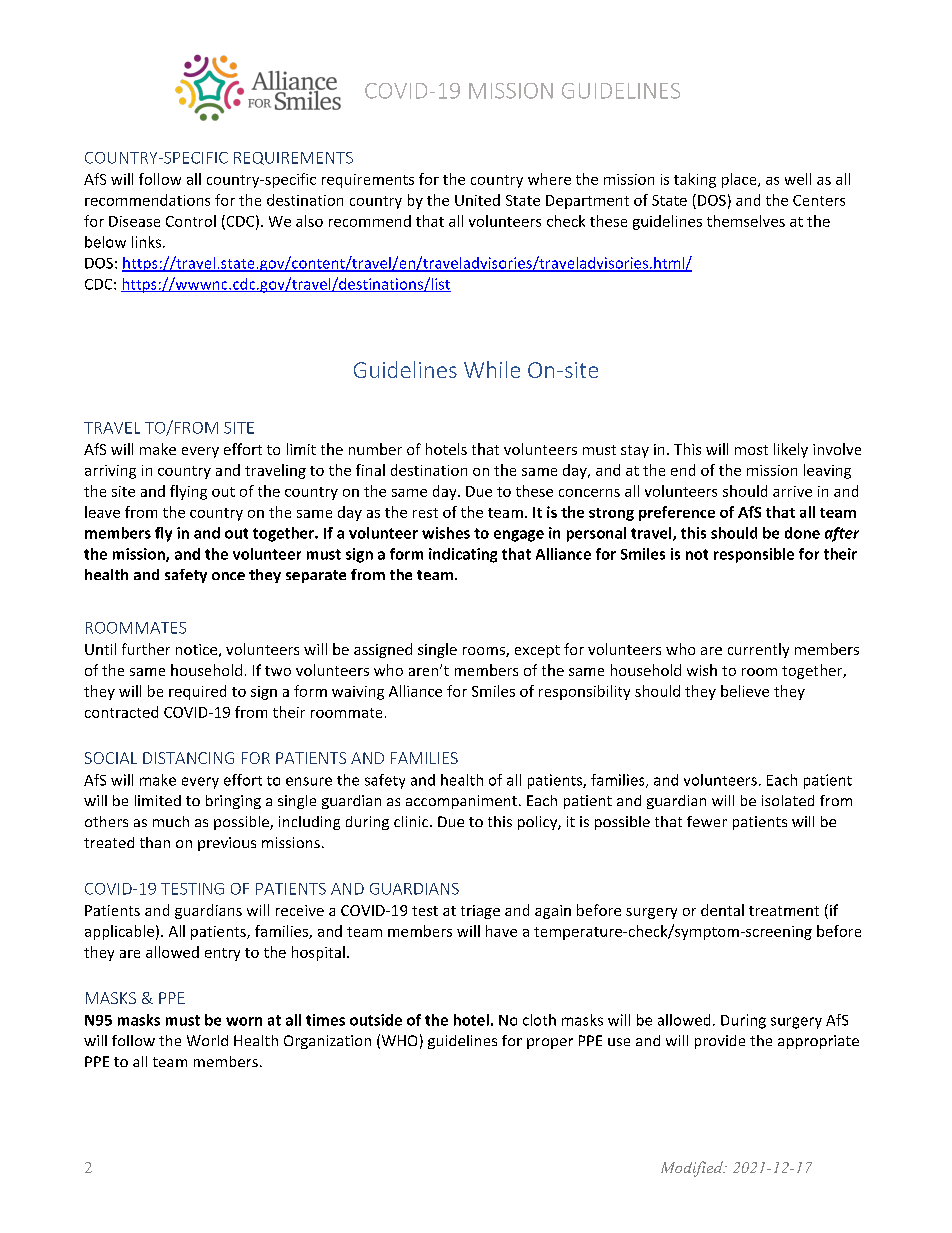  Describe the element at coordinates (191, 221) in the screenshot. I see `Control` at that location.
